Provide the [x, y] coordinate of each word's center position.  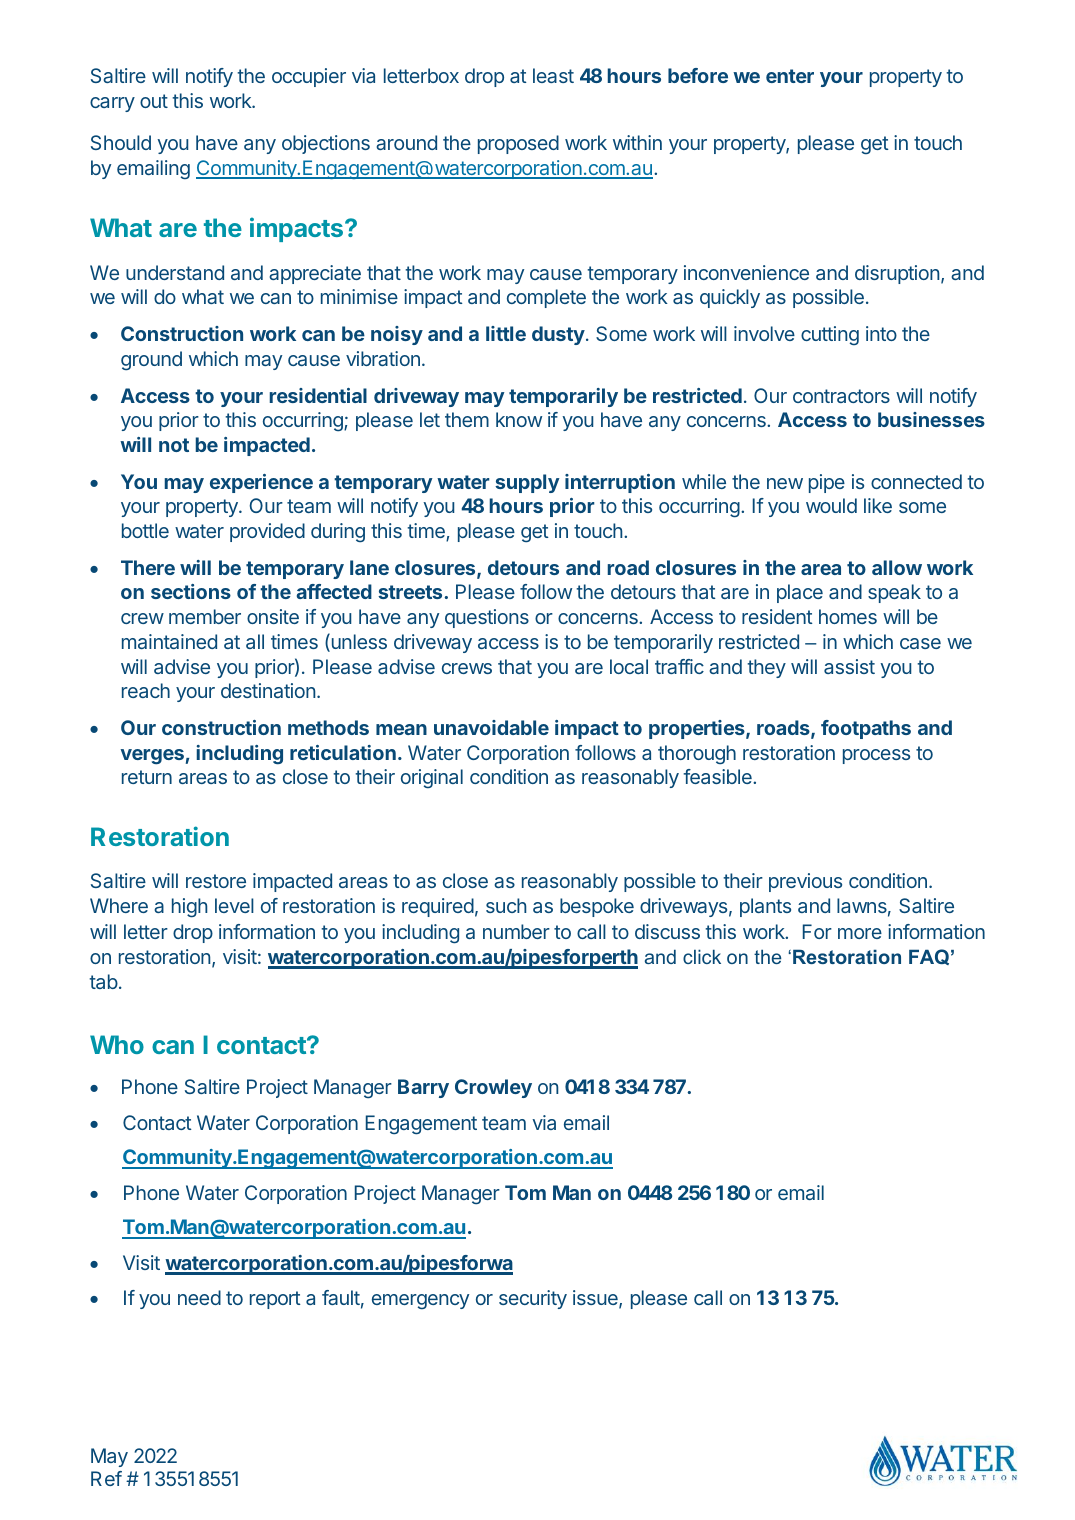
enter [790, 76]
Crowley [493, 1088]
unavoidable [491, 727]
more [860, 933]
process [876, 756]
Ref [106, 1478]
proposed [518, 144]
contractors [841, 396]
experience [261, 483]
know [519, 419]
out [154, 101]
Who [117, 1044]
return [147, 777]
